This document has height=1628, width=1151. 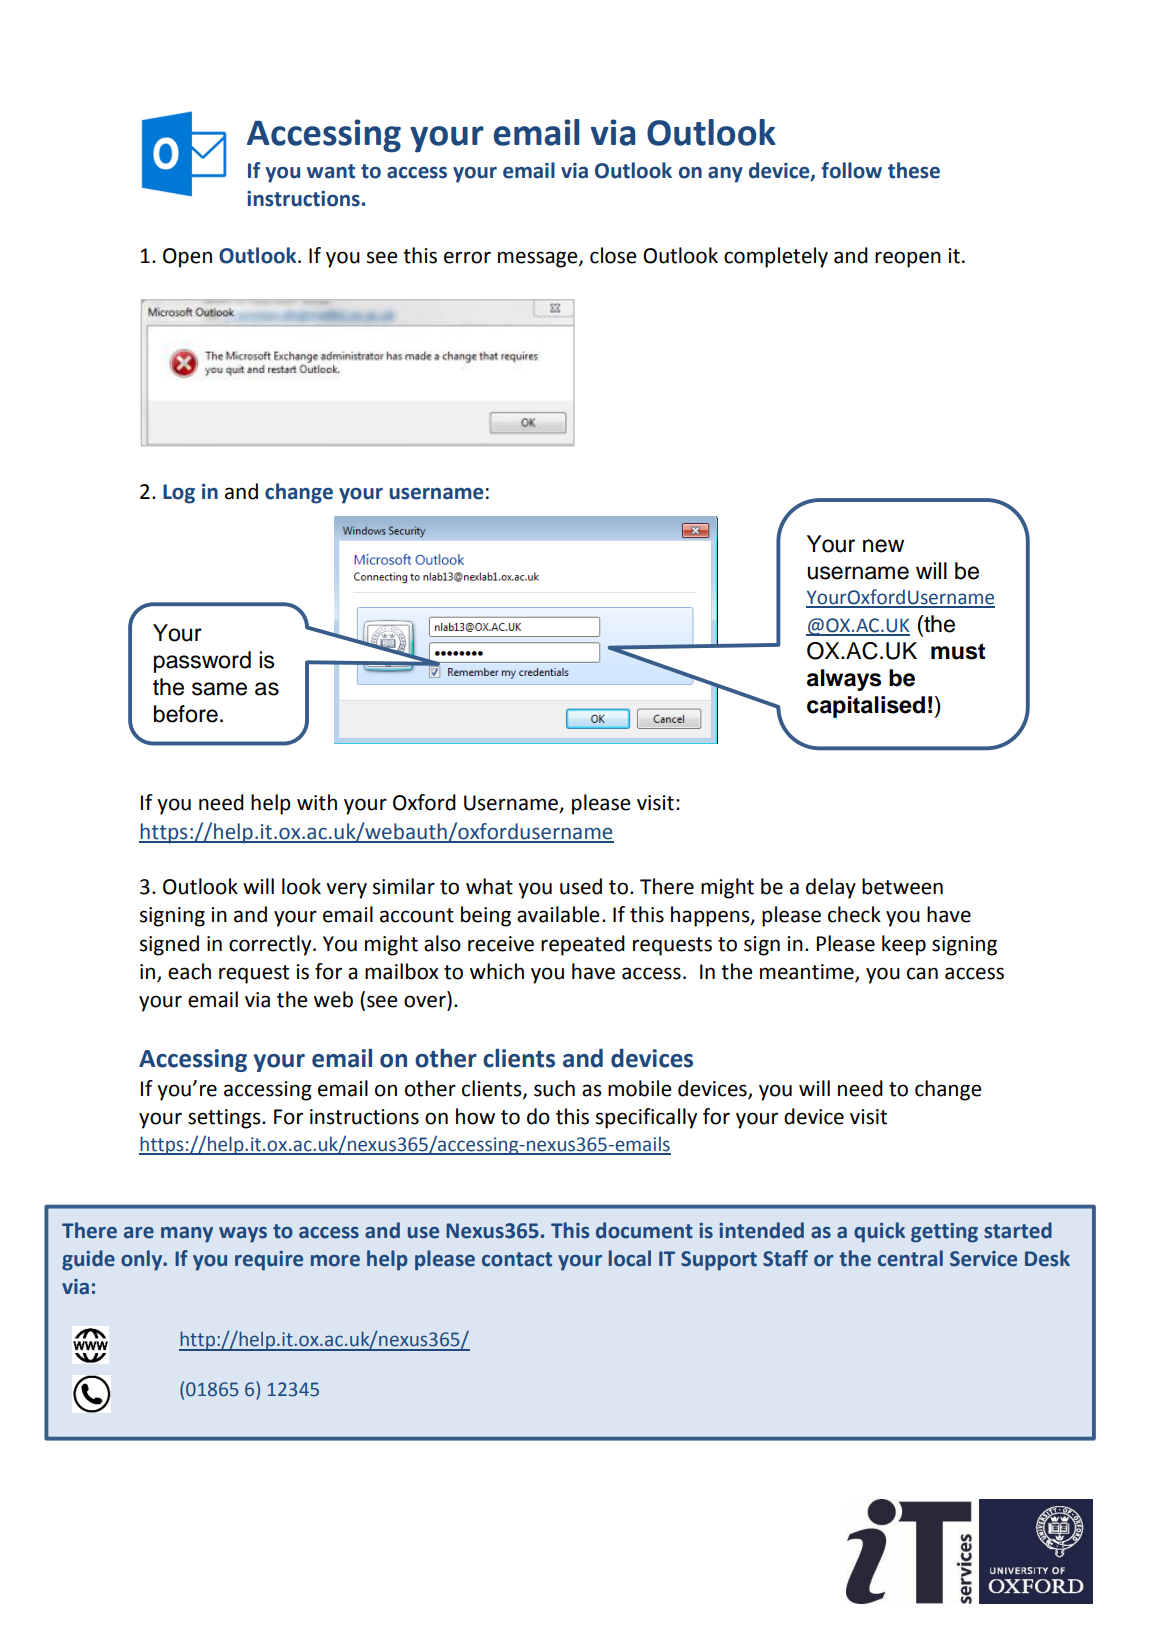 I want to click on before, so click(x=186, y=714).
